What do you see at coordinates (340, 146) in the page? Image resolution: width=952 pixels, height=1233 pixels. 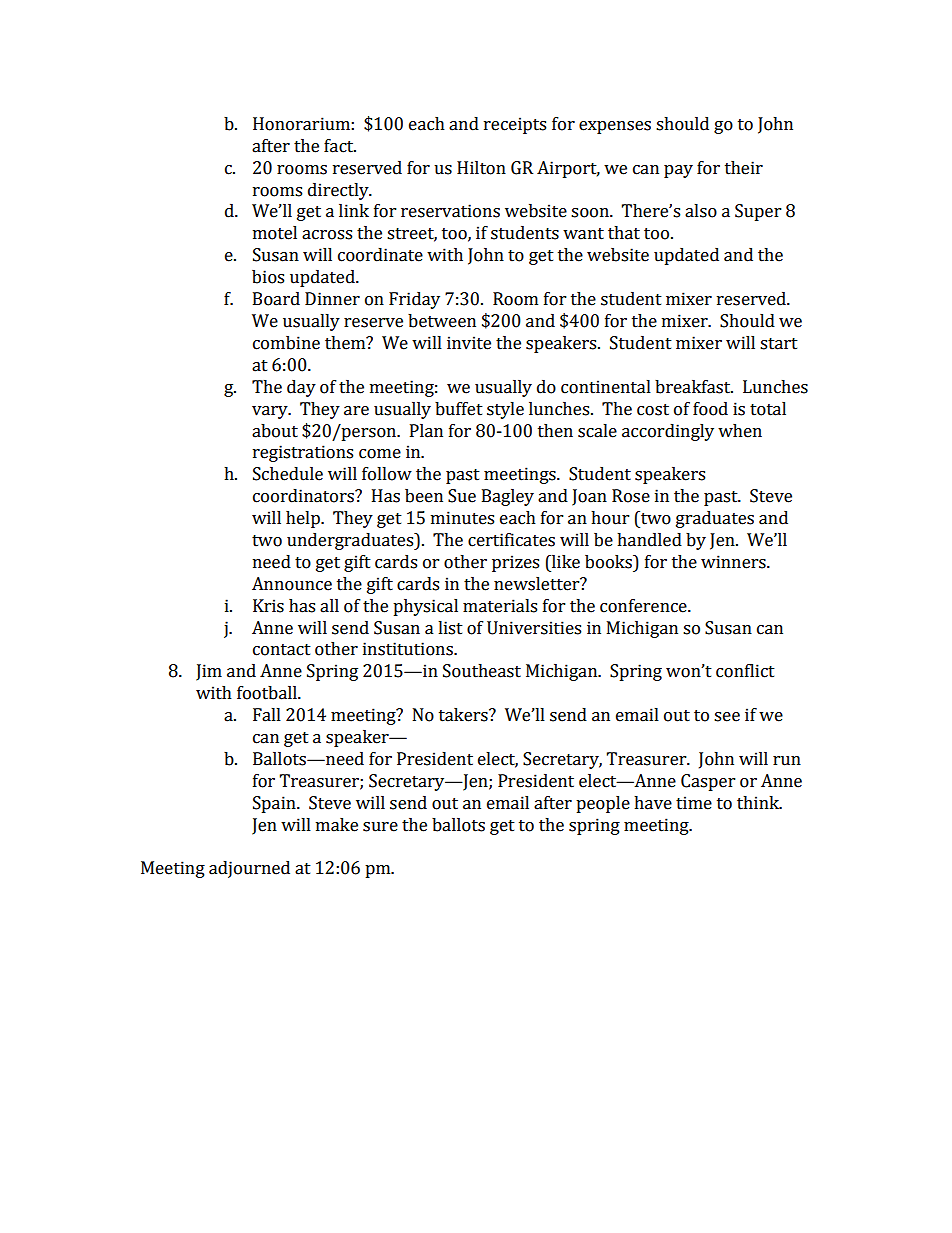 I see `fact` at bounding box center [340, 146].
